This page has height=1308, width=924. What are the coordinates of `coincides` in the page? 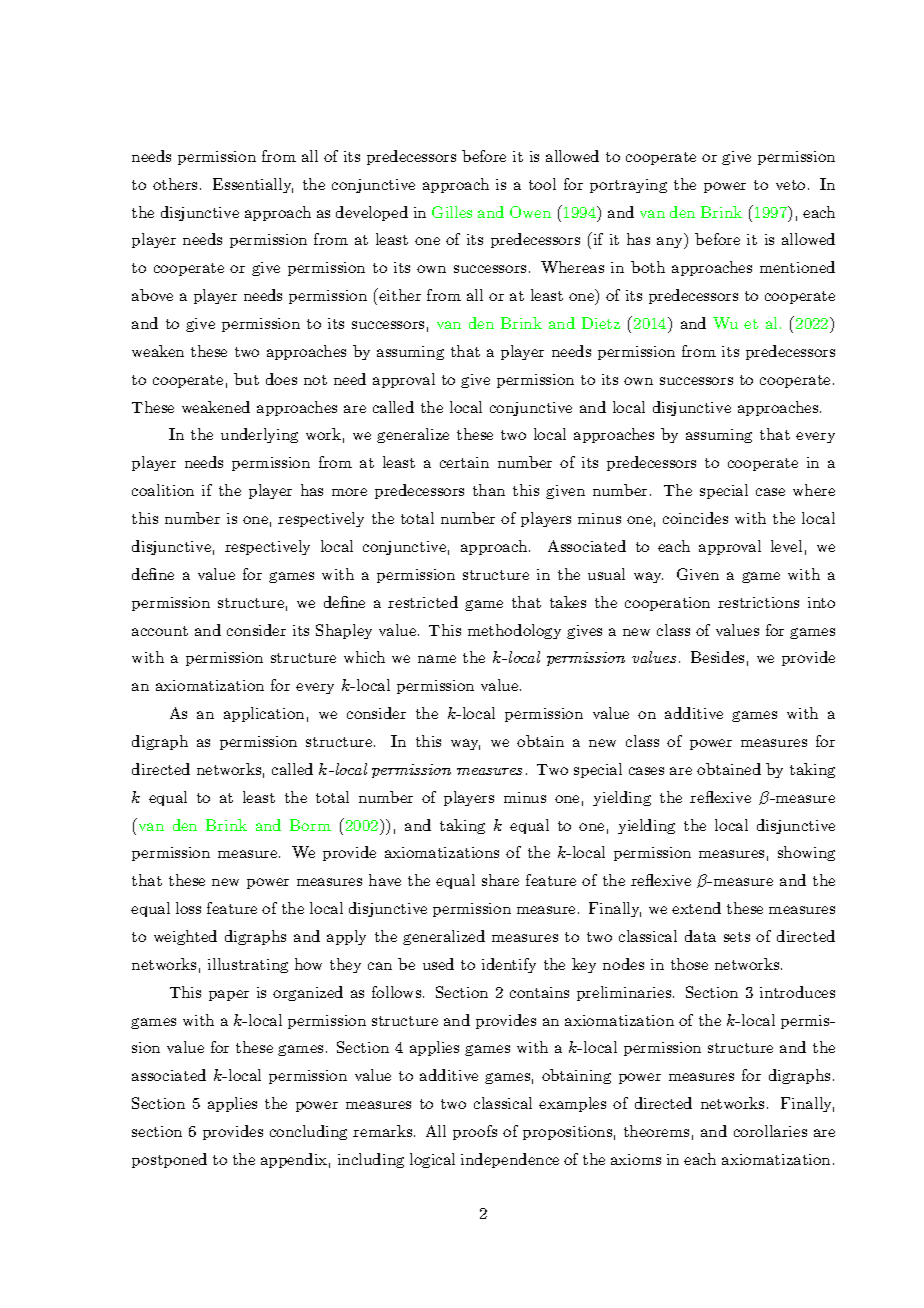 It's located at (695, 518).
